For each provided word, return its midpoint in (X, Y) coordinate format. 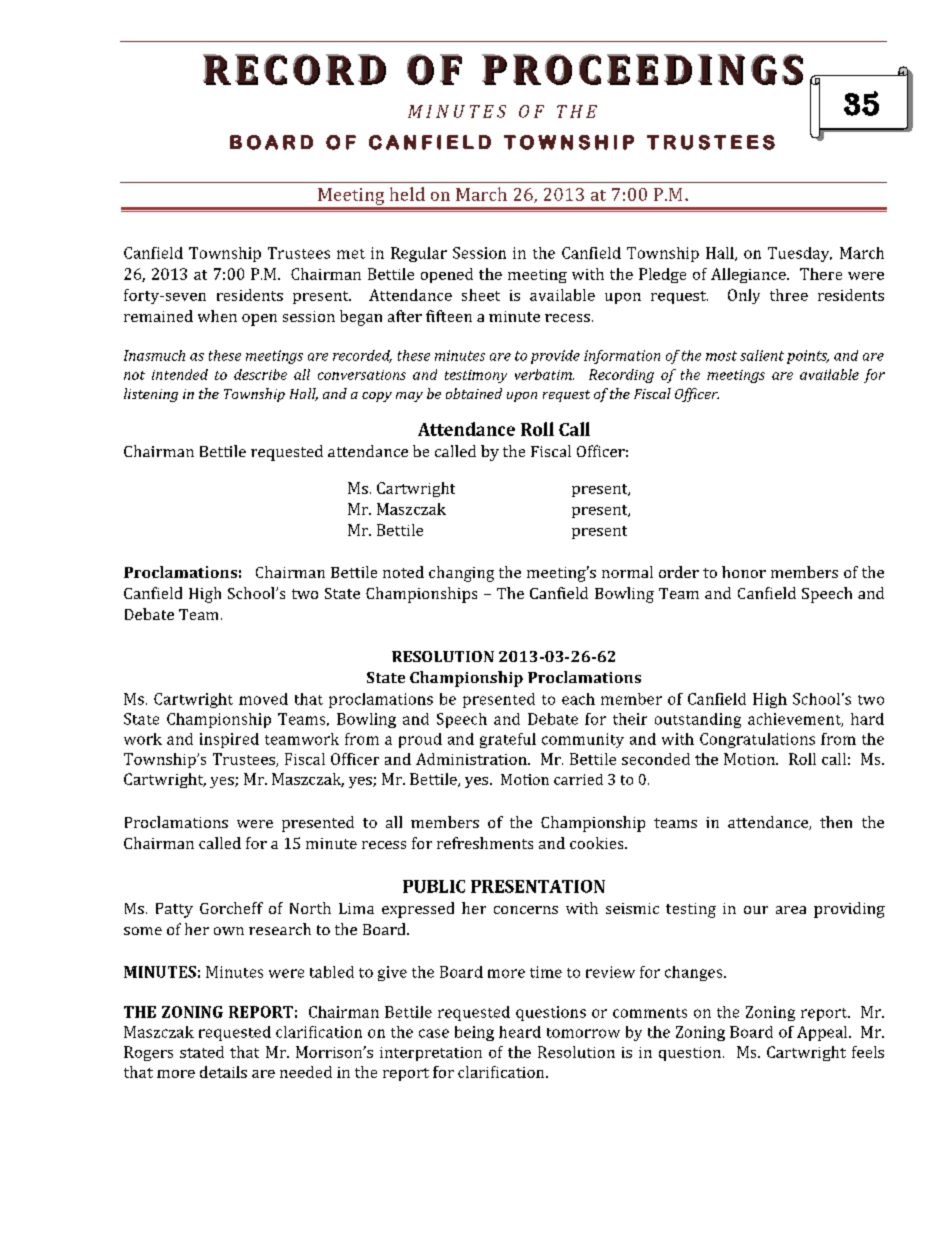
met (351, 254)
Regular (419, 254)
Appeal (823, 1033)
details (223, 1072)
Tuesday (800, 254)
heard (520, 1032)
